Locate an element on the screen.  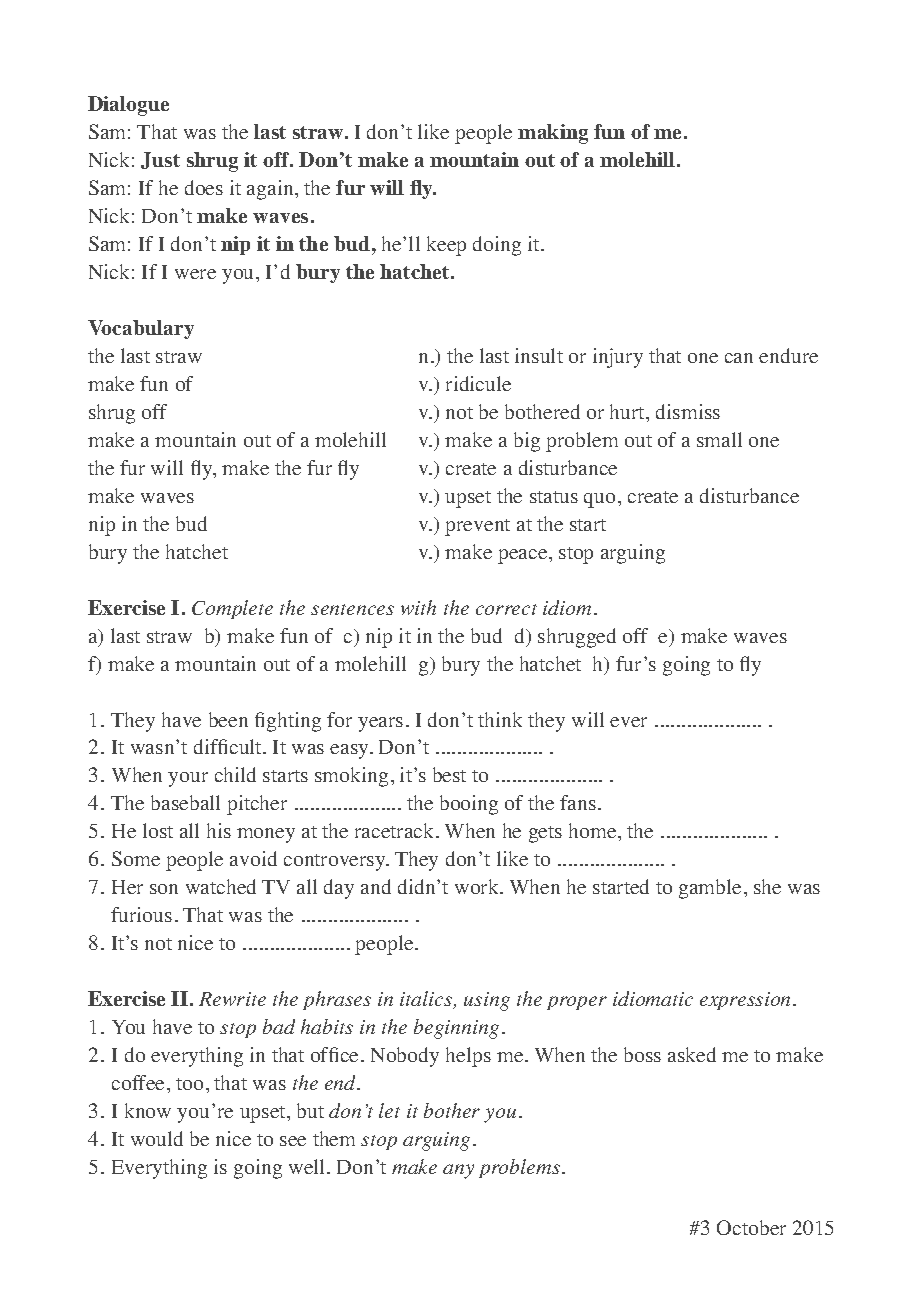
doing is located at coordinates (497, 246).
